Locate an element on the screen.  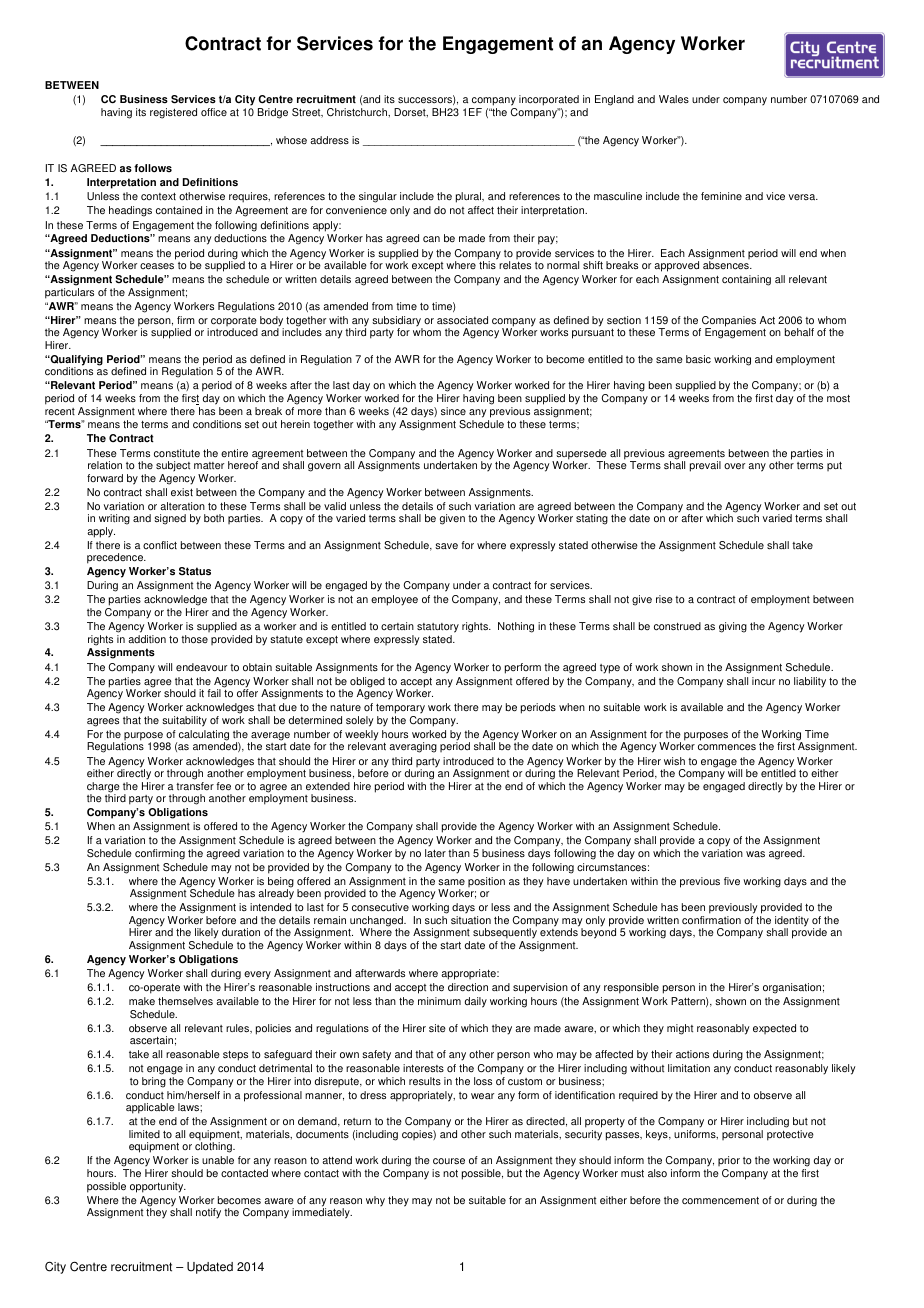
save is located at coordinates (446, 546).
